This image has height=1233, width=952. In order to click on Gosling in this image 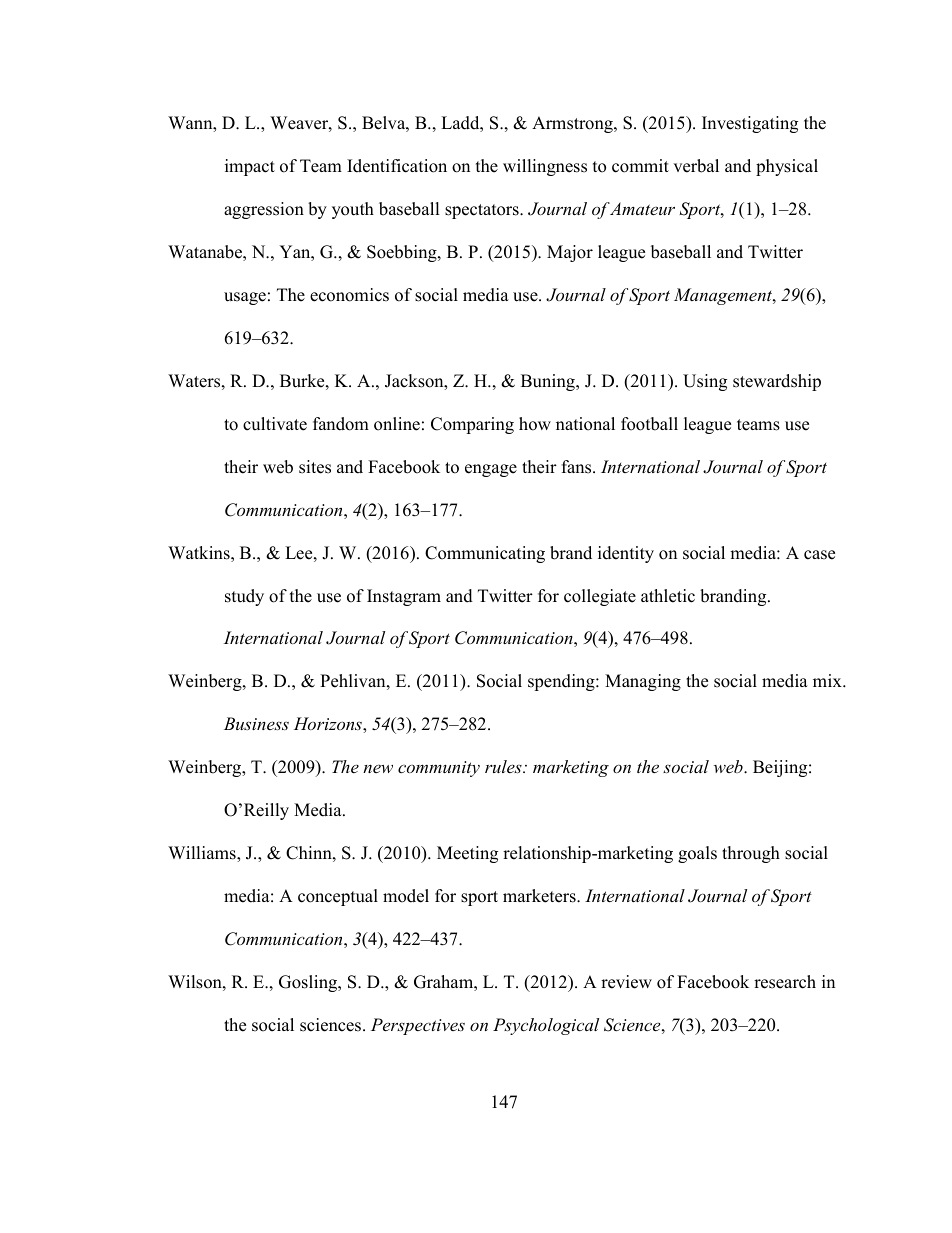, I will do `click(309, 983)`.
